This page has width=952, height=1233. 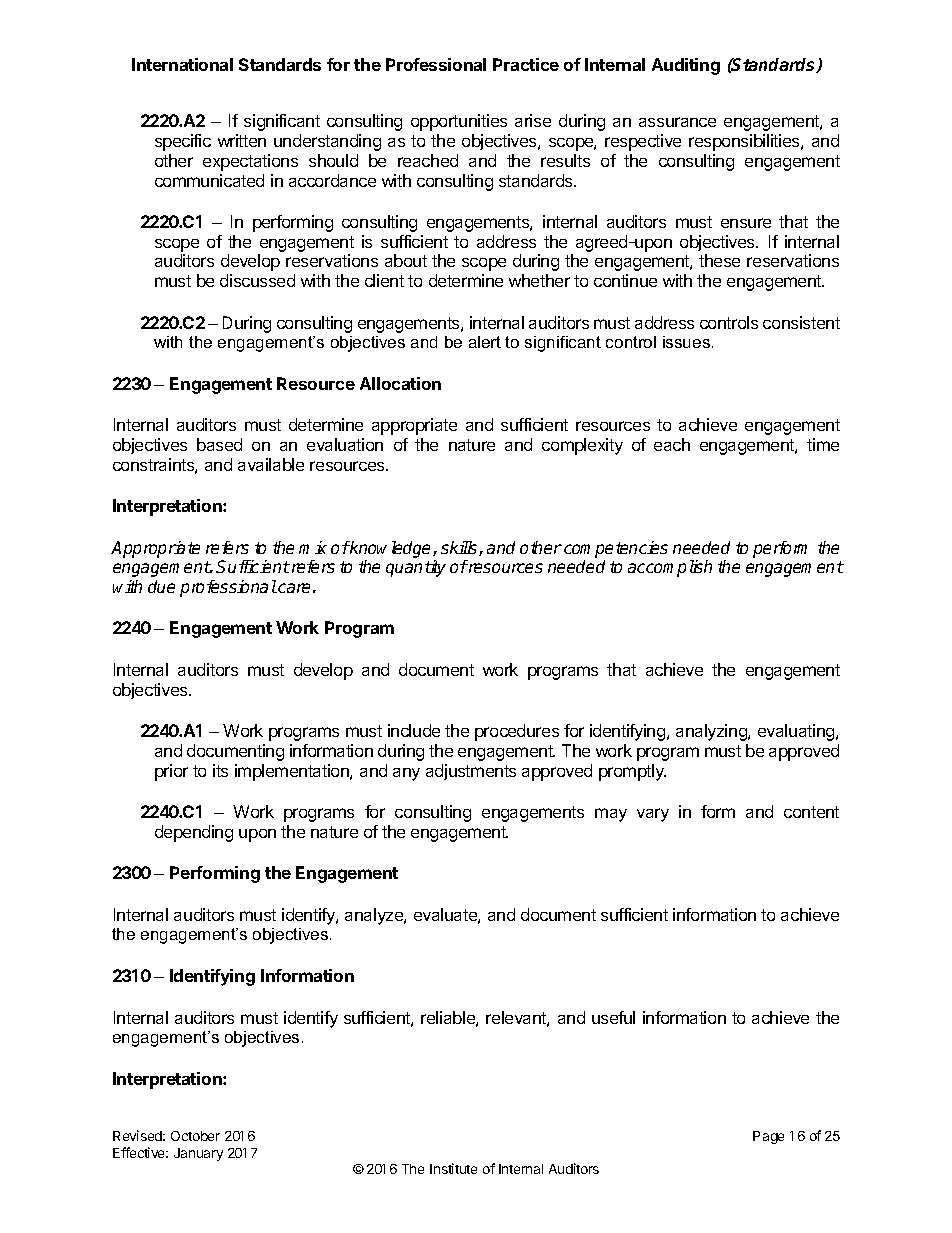 What do you see at coordinates (161, 586) in the page?
I see `due` at bounding box center [161, 586].
